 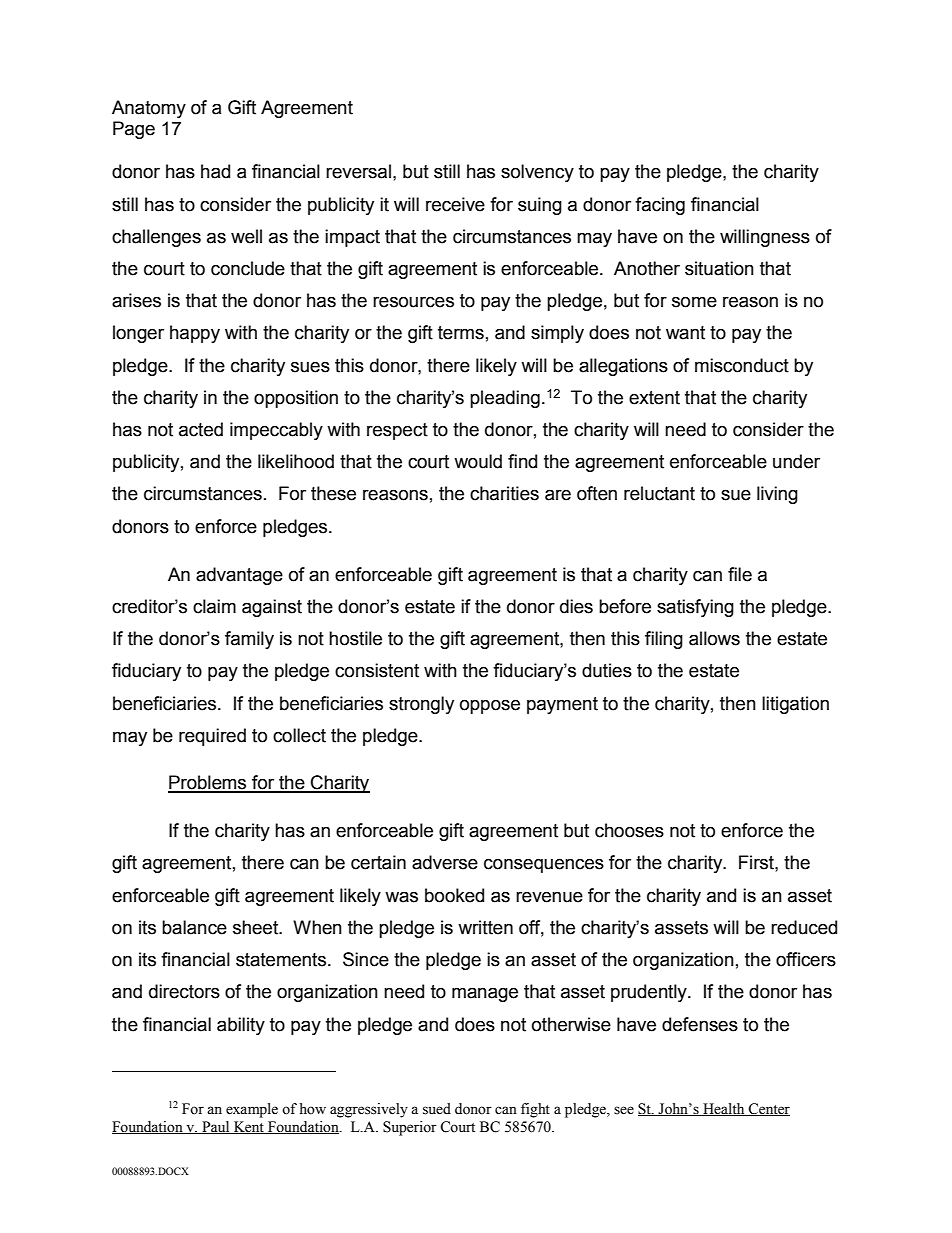 I want to click on facing, so click(x=660, y=206).
